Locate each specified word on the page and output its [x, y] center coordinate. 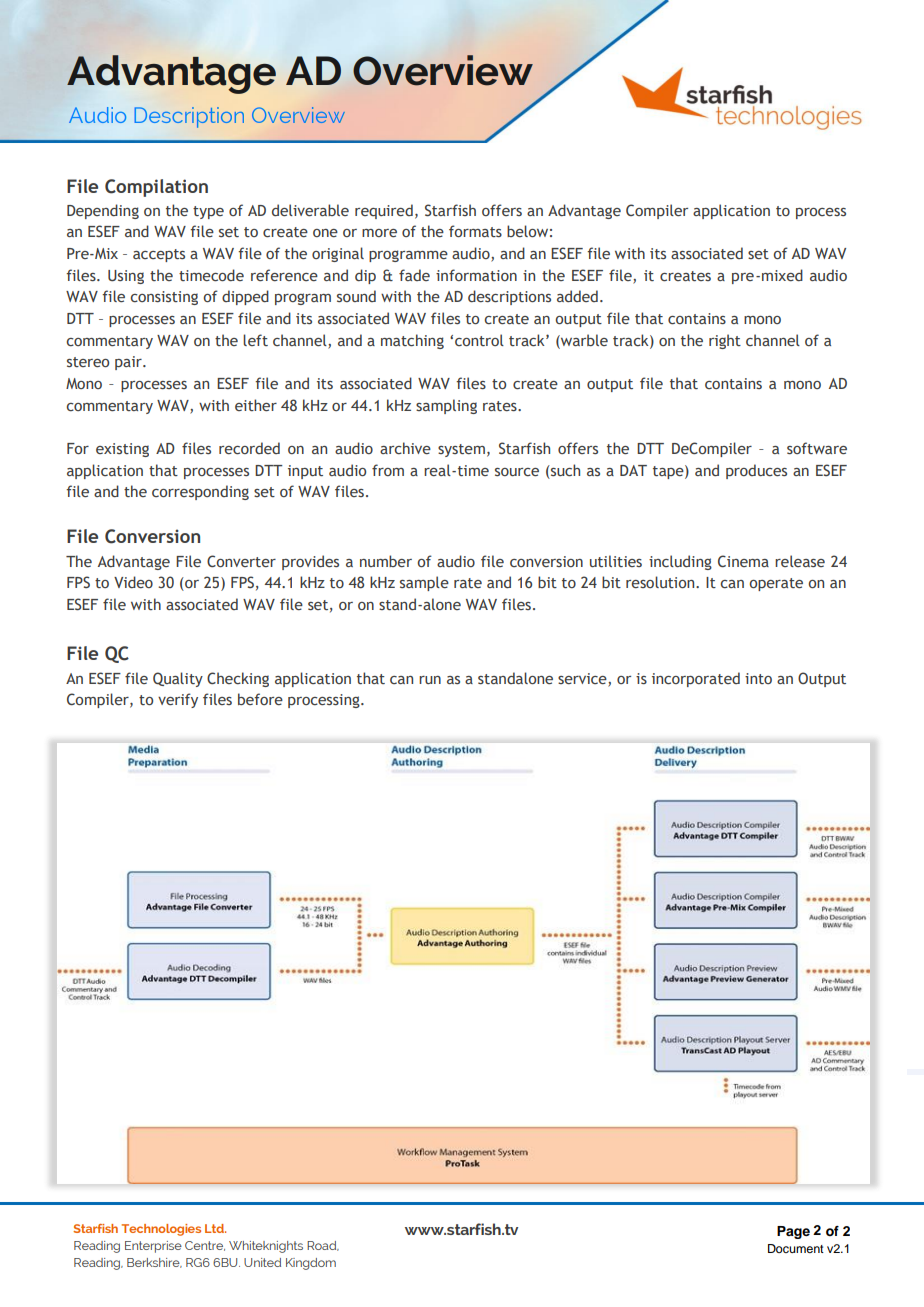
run [430, 680]
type [208, 212]
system [461, 450]
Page [793, 1232]
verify [178, 700]
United [262, 1262]
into [758, 678]
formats [475, 231]
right [725, 341]
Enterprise [153, 1247]
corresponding [200, 492]
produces [756, 471]
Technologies [161, 1230]
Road [323, 1246]
